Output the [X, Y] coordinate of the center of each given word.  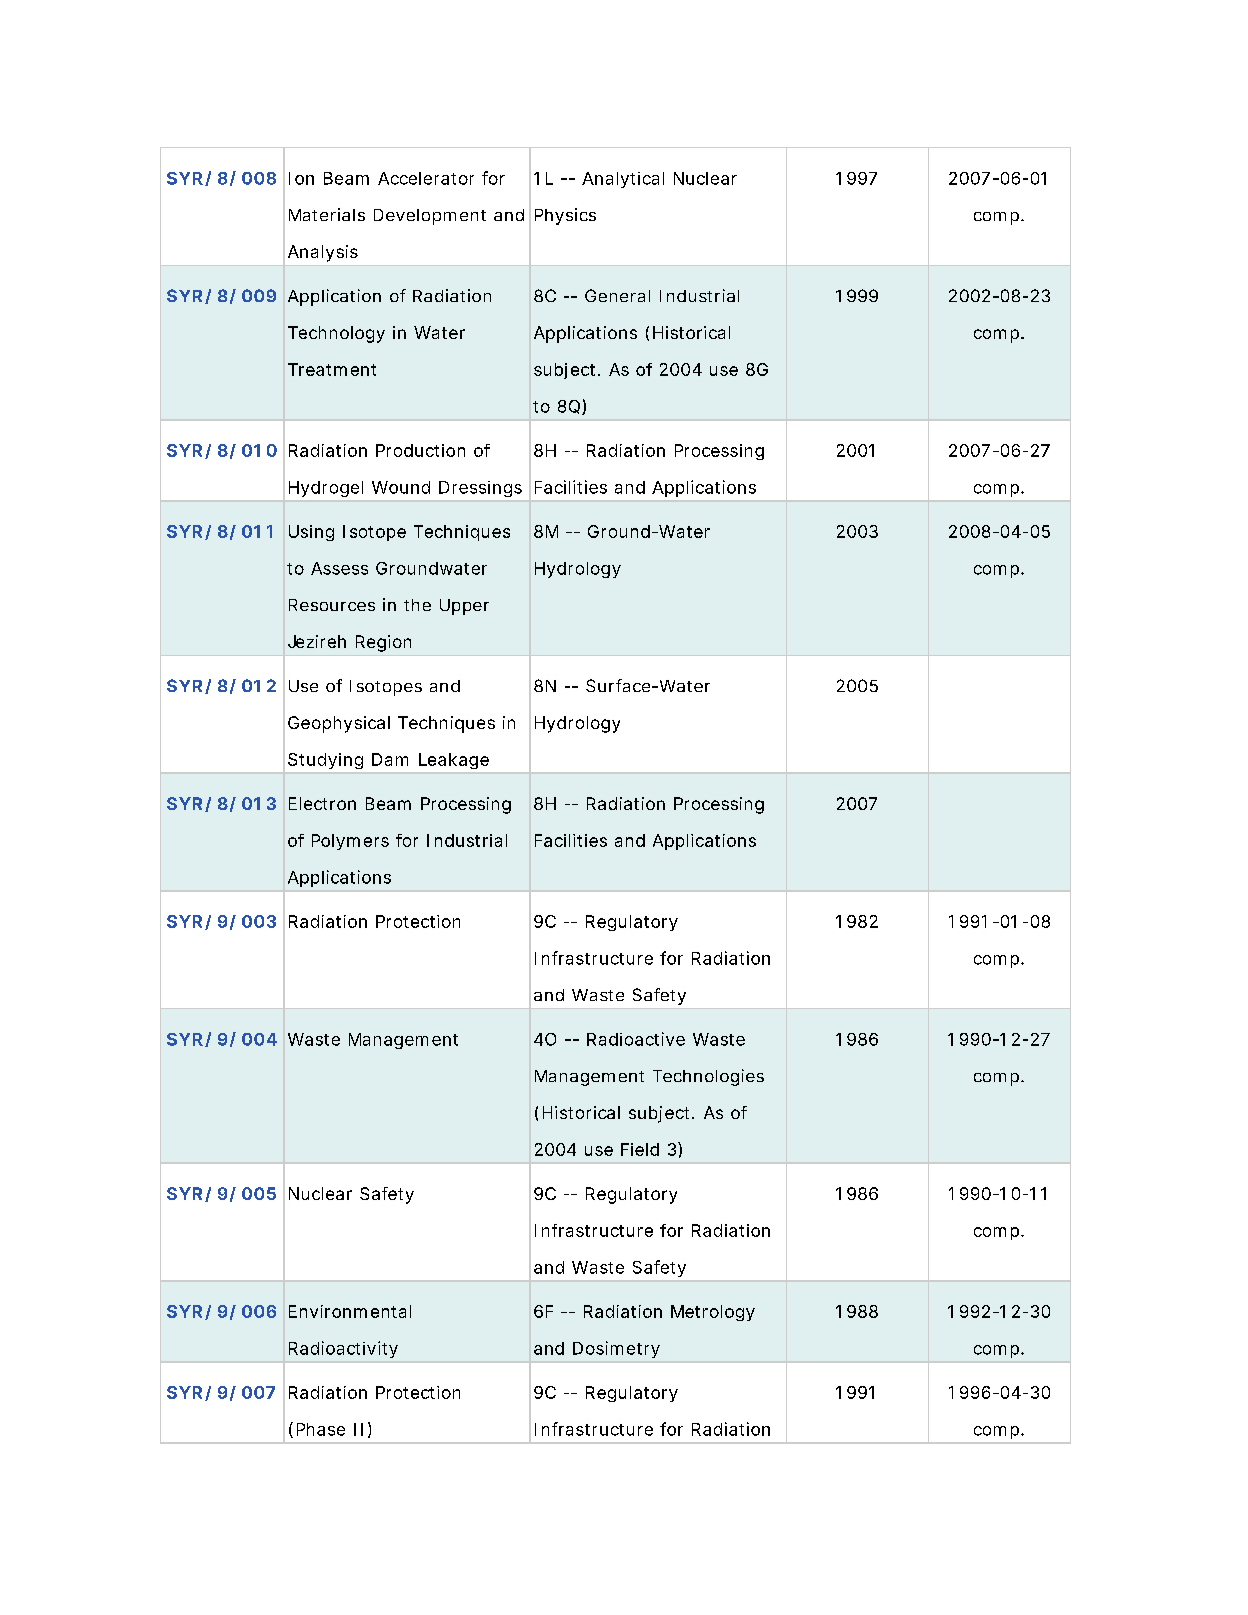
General [617, 295]
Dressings [480, 489]
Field [640, 1149]
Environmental [350, 1311]
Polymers [350, 842]
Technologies [708, 1077]
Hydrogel [326, 489]
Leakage [454, 761]
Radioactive [636, 1039]
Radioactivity [343, 1349]
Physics [565, 216]
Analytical [623, 180]
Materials [327, 214]
